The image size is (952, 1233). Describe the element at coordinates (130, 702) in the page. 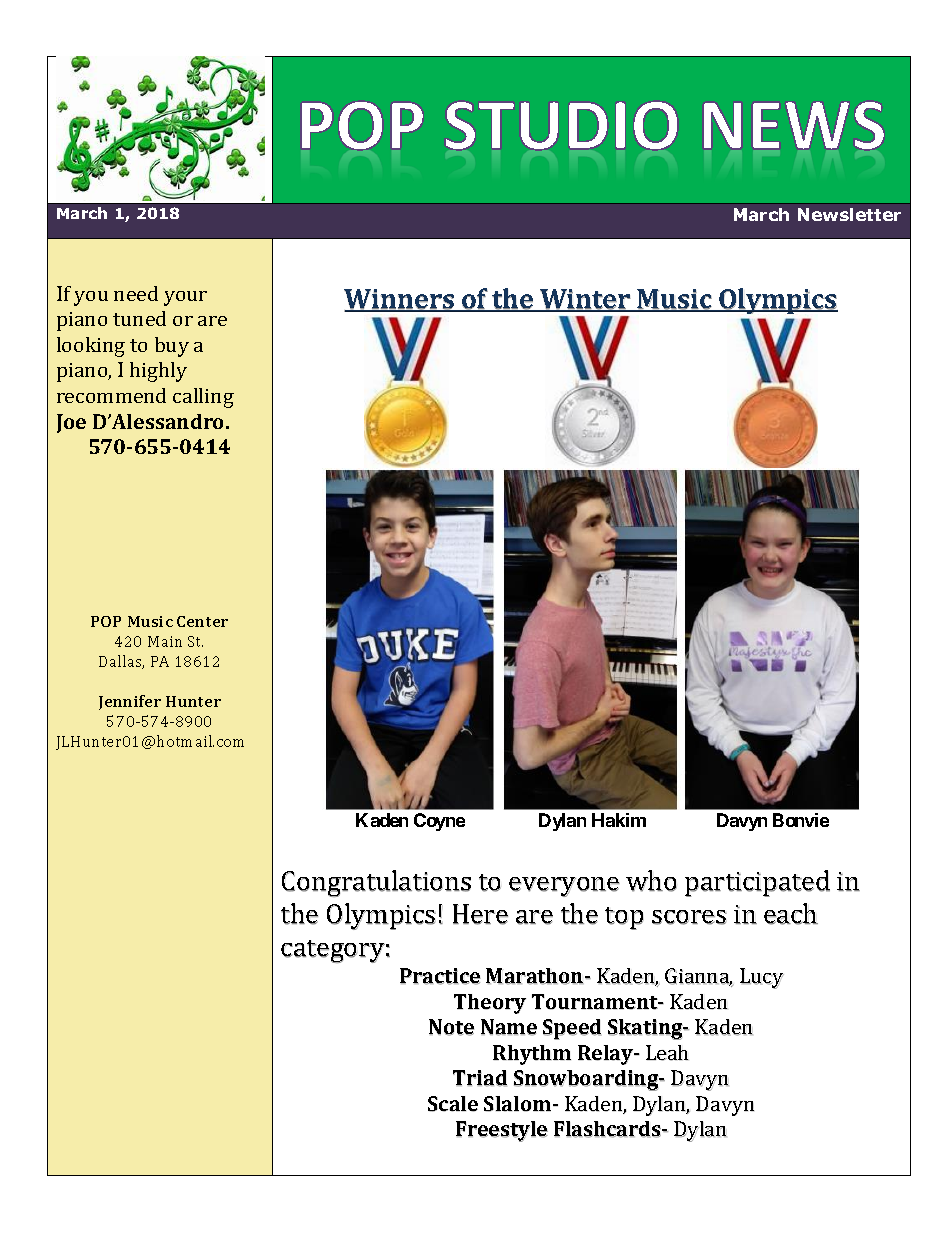

I see `Jennifer` at that location.
